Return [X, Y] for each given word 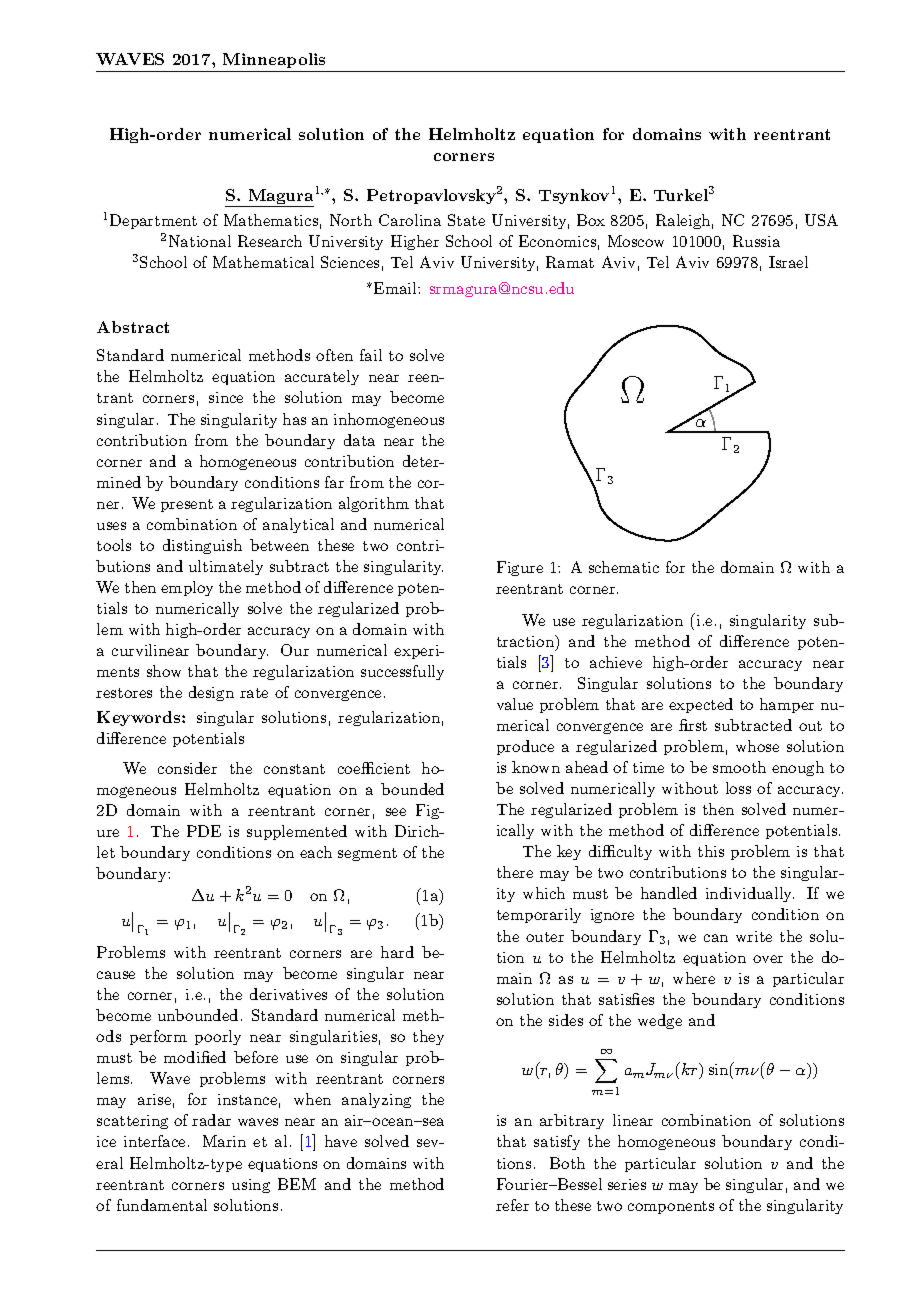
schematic [624, 567]
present [187, 505]
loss [738, 788]
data [359, 440]
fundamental [162, 1205]
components [671, 1207]
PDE [204, 831]
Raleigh [683, 221]
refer [512, 1205]
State [466, 220]
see [396, 812]
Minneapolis [274, 60]
